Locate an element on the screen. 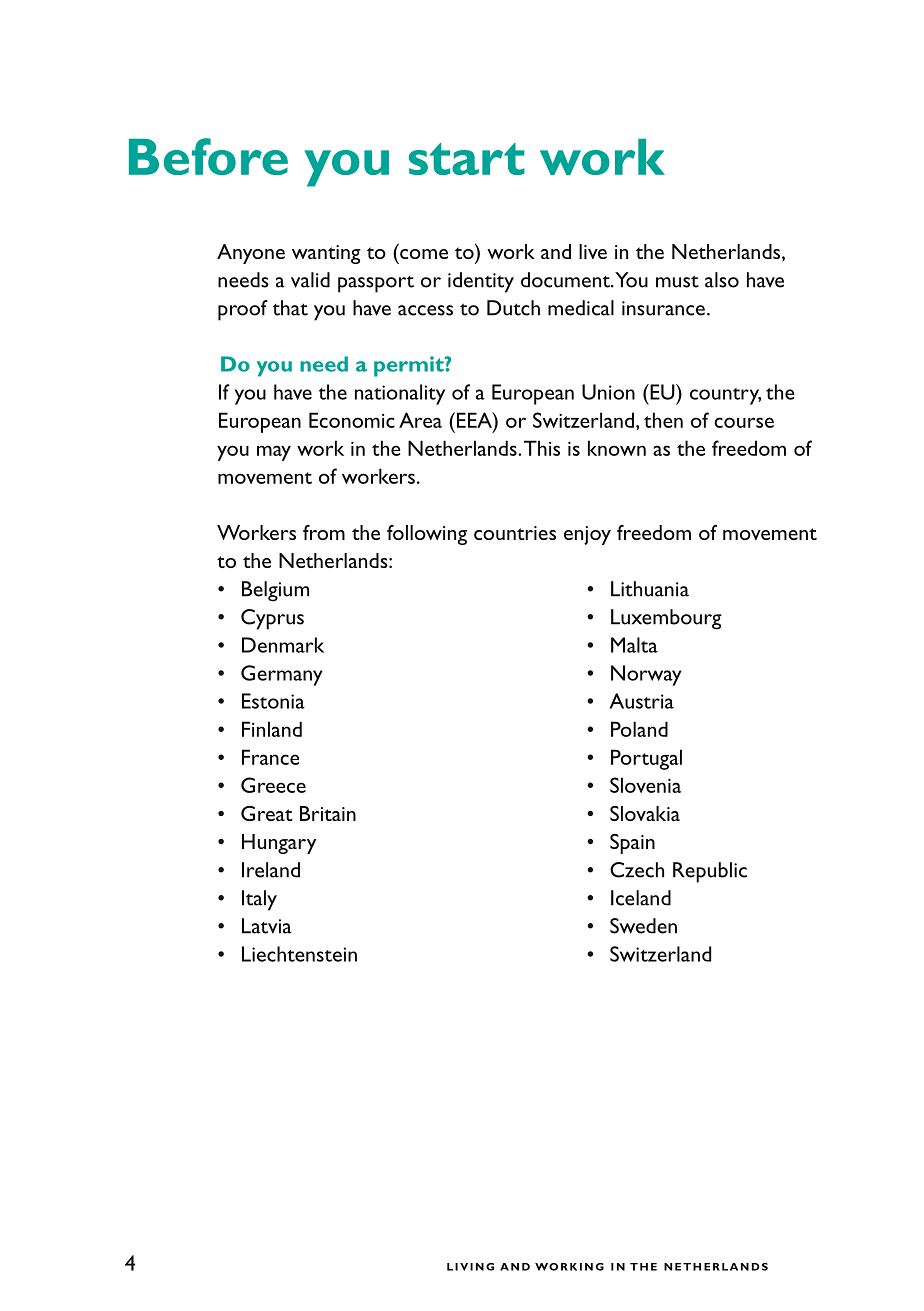  start is located at coordinates (467, 159).
